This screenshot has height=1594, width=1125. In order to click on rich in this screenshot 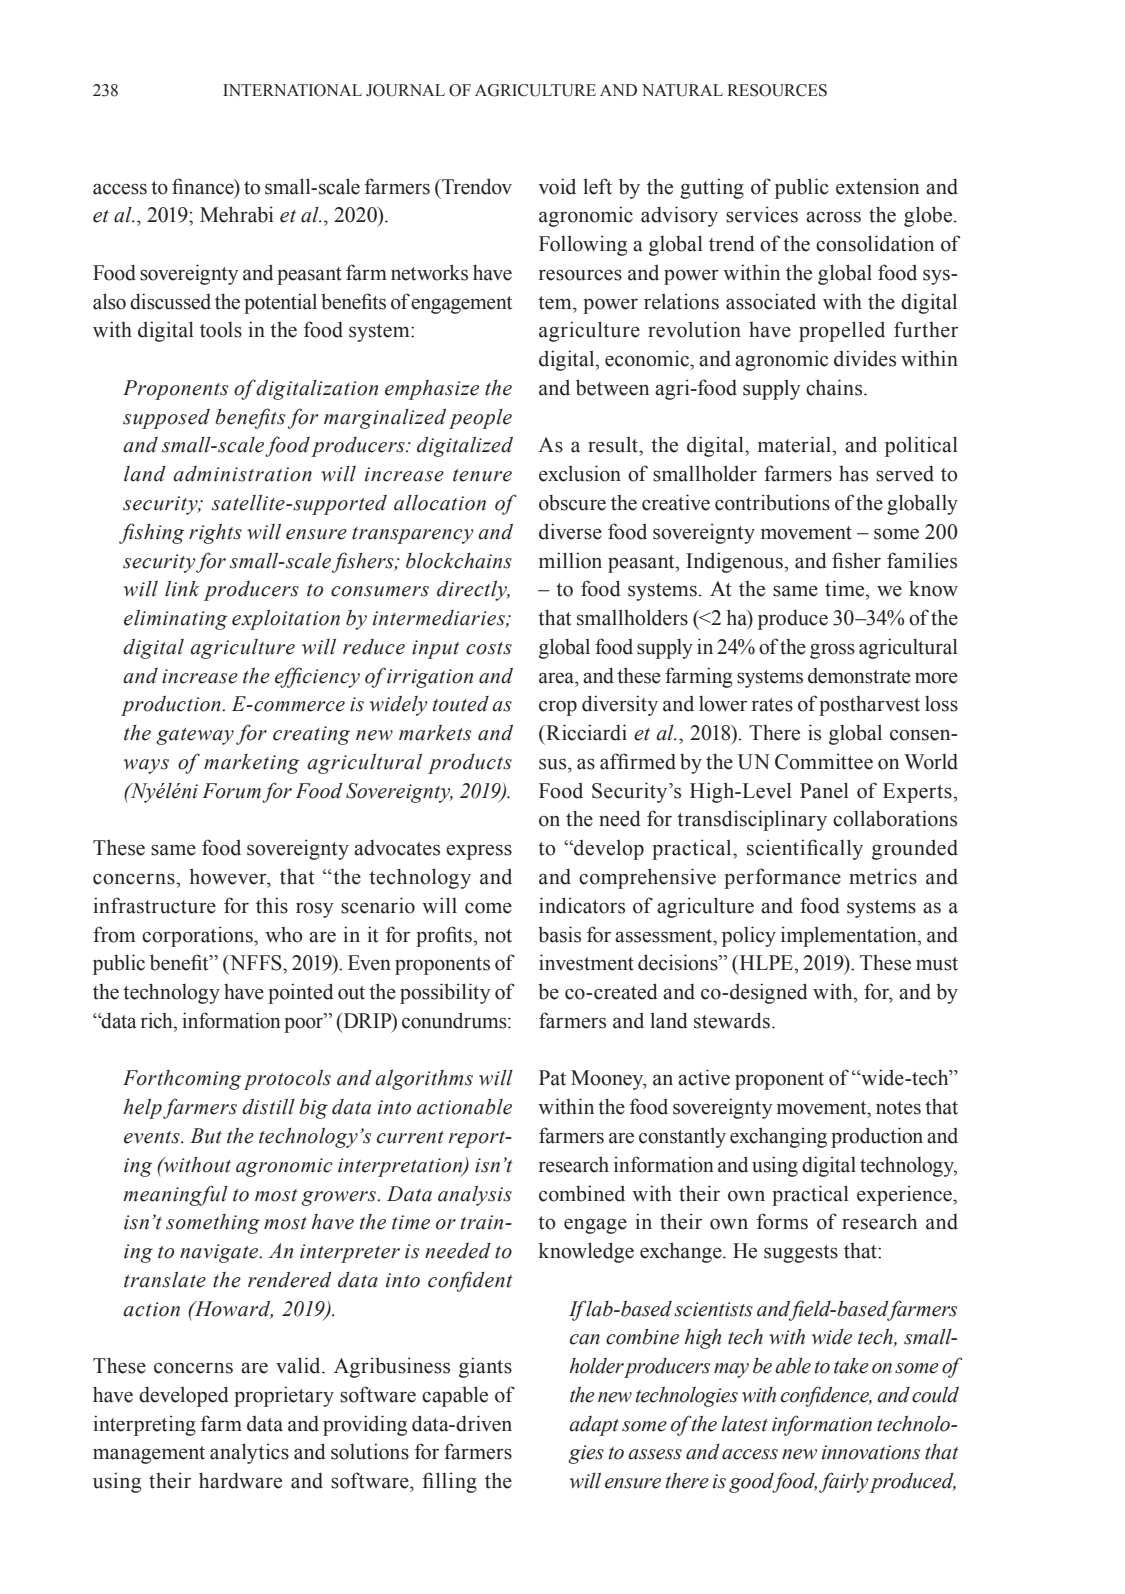, I will do `click(158, 1020)`.
